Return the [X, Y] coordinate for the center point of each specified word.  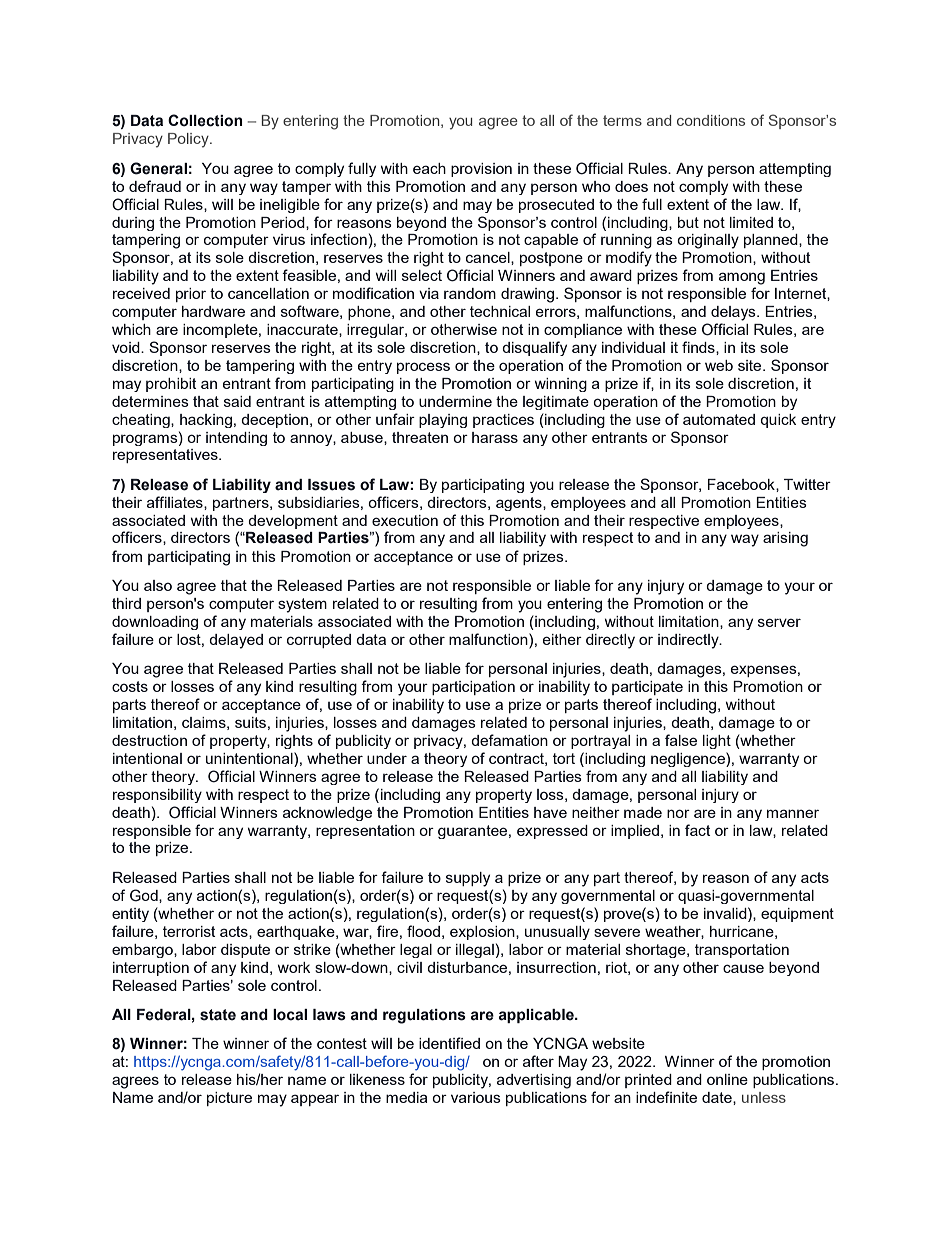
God [145, 895]
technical [500, 311]
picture [229, 1099]
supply [468, 879]
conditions [711, 120]
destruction [149, 740]
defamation [509, 740]
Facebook [742, 484]
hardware [213, 311]
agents [520, 504]
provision [481, 170]
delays [734, 313]
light [717, 742]
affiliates [176, 502]
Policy [189, 140]
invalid [726, 913]
